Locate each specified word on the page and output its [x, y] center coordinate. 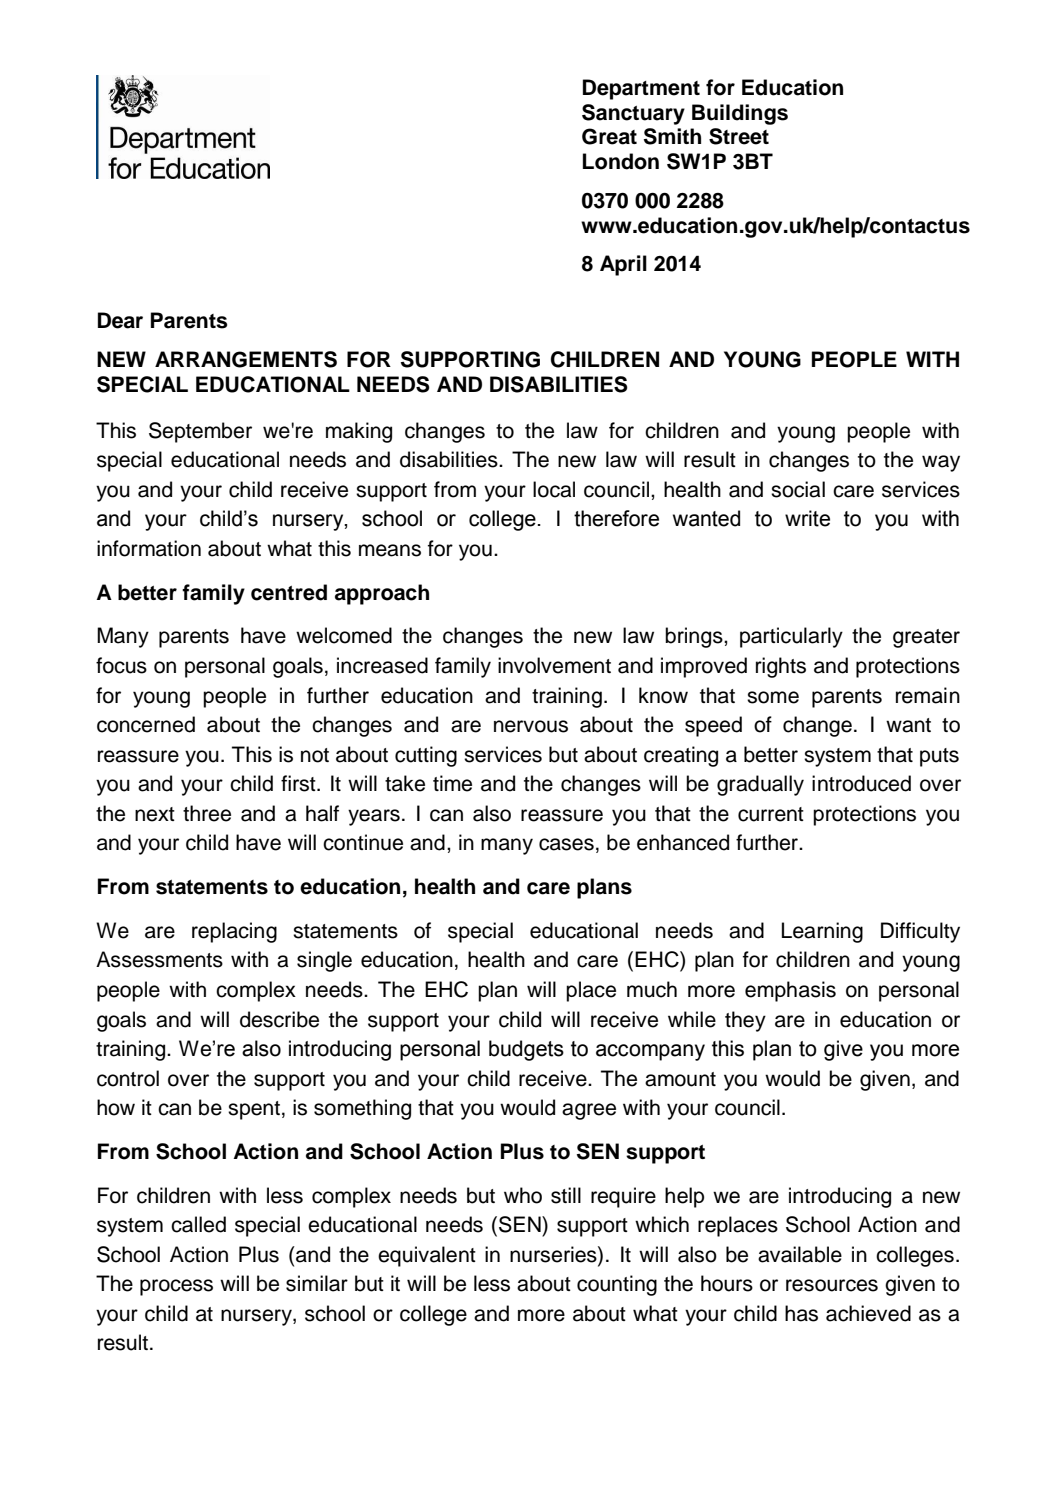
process [176, 1287]
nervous [531, 726]
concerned [146, 724]
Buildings [740, 114]
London [621, 161]
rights [781, 667]
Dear [120, 320]
